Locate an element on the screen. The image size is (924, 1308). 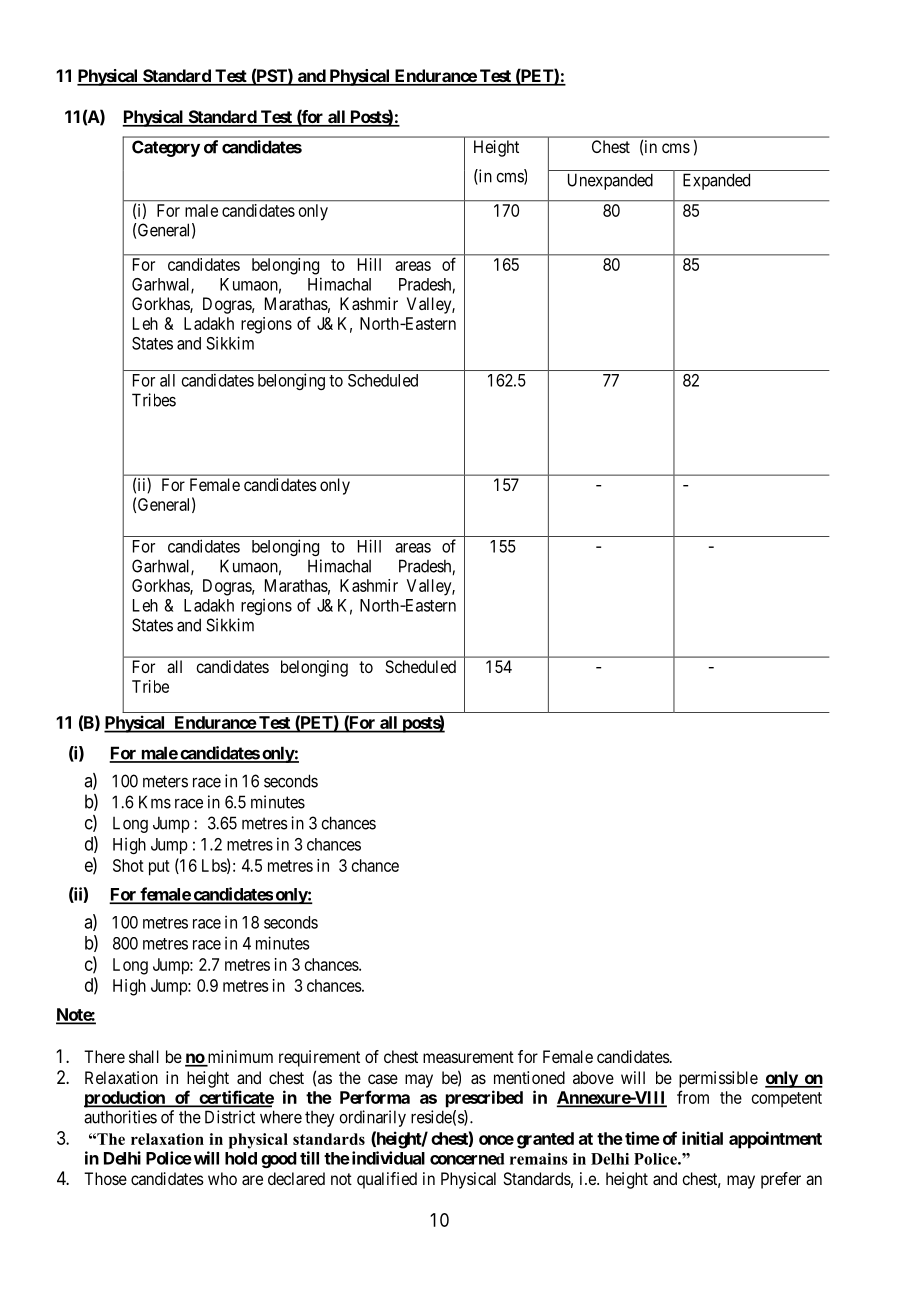
put is located at coordinates (159, 868).
